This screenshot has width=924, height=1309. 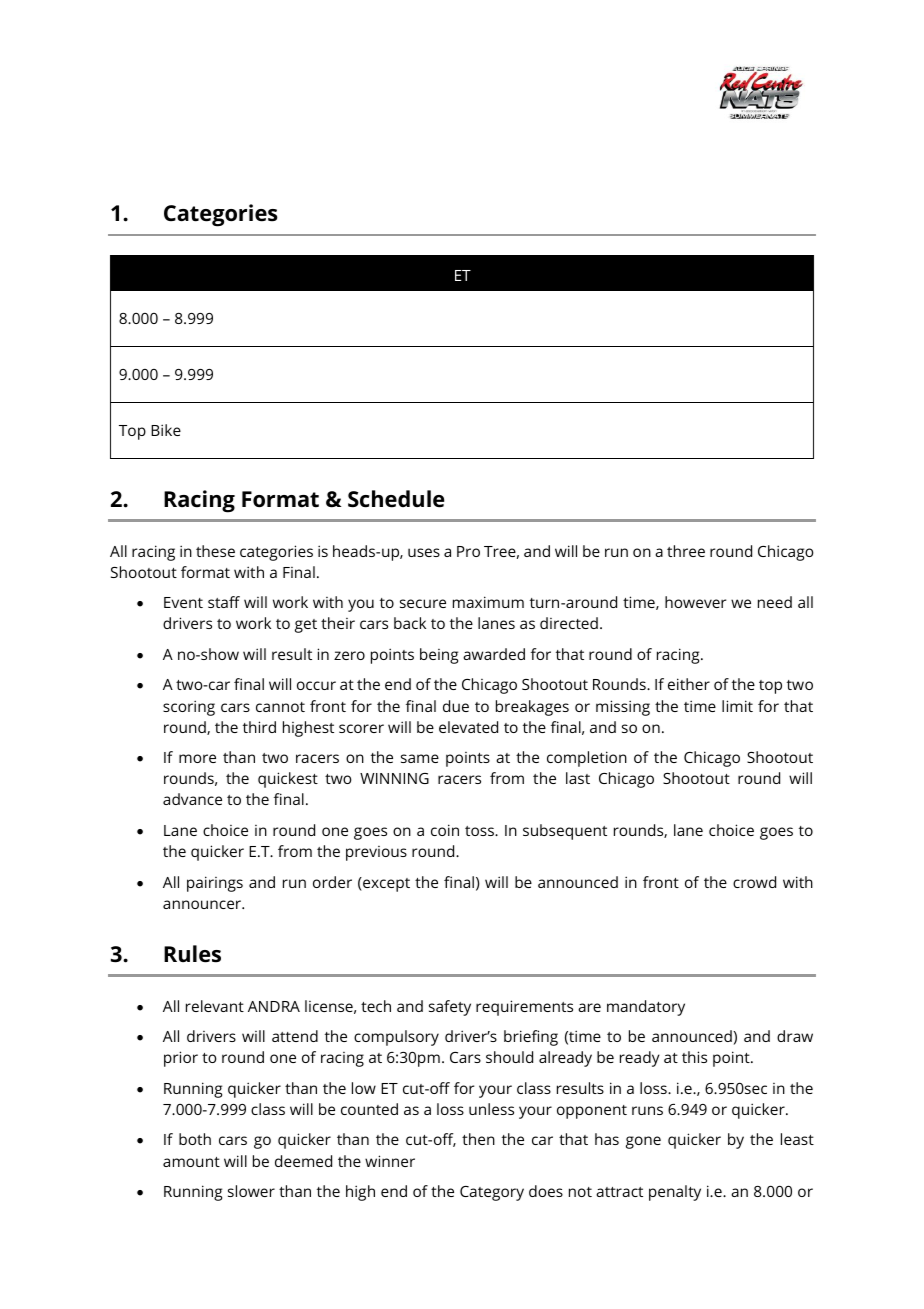 What do you see at coordinates (251, 1191) in the screenshot?
I see `slower` at bounding box center [251, 1191].
